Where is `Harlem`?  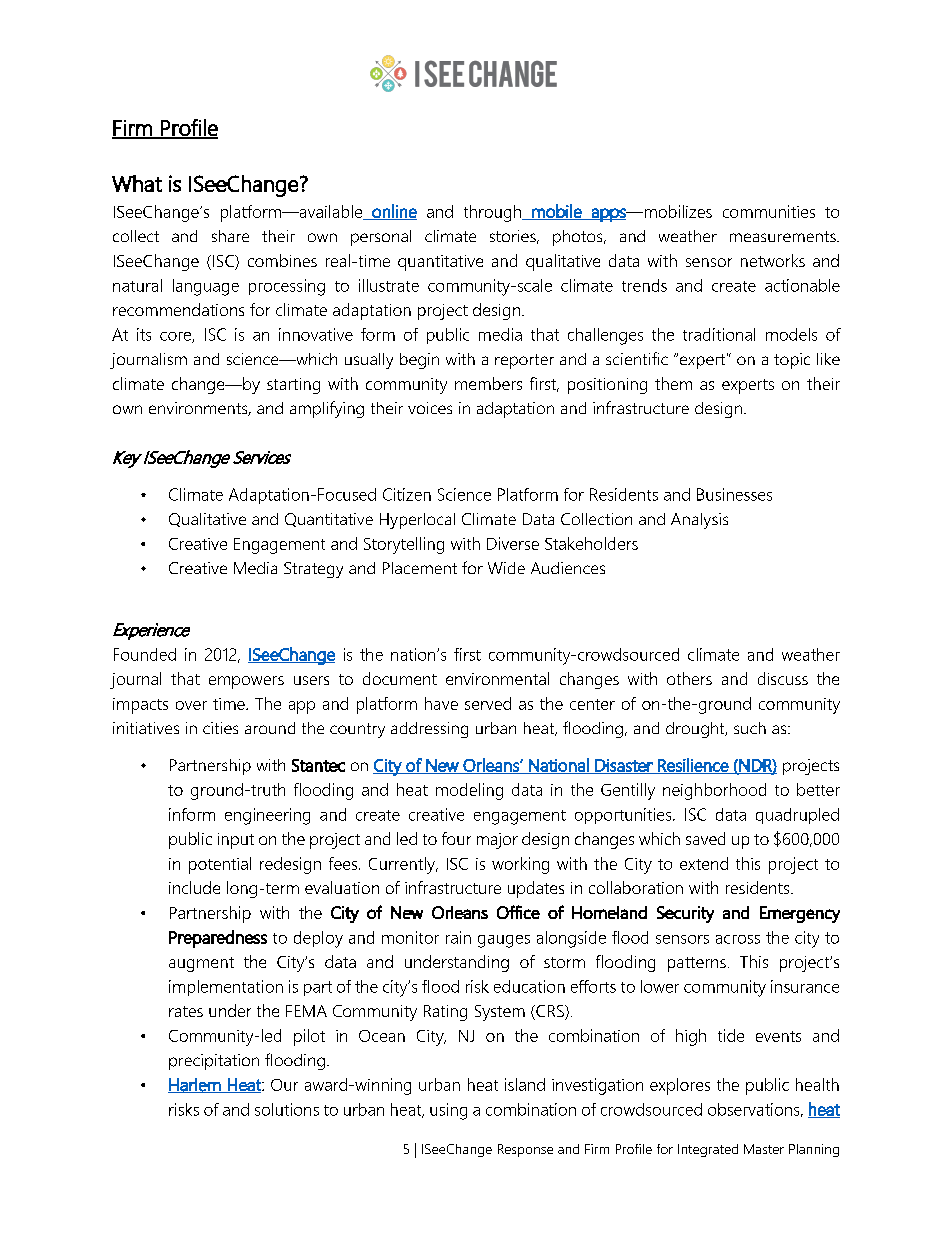 Harlem is located at coordinates (195, 1085).
